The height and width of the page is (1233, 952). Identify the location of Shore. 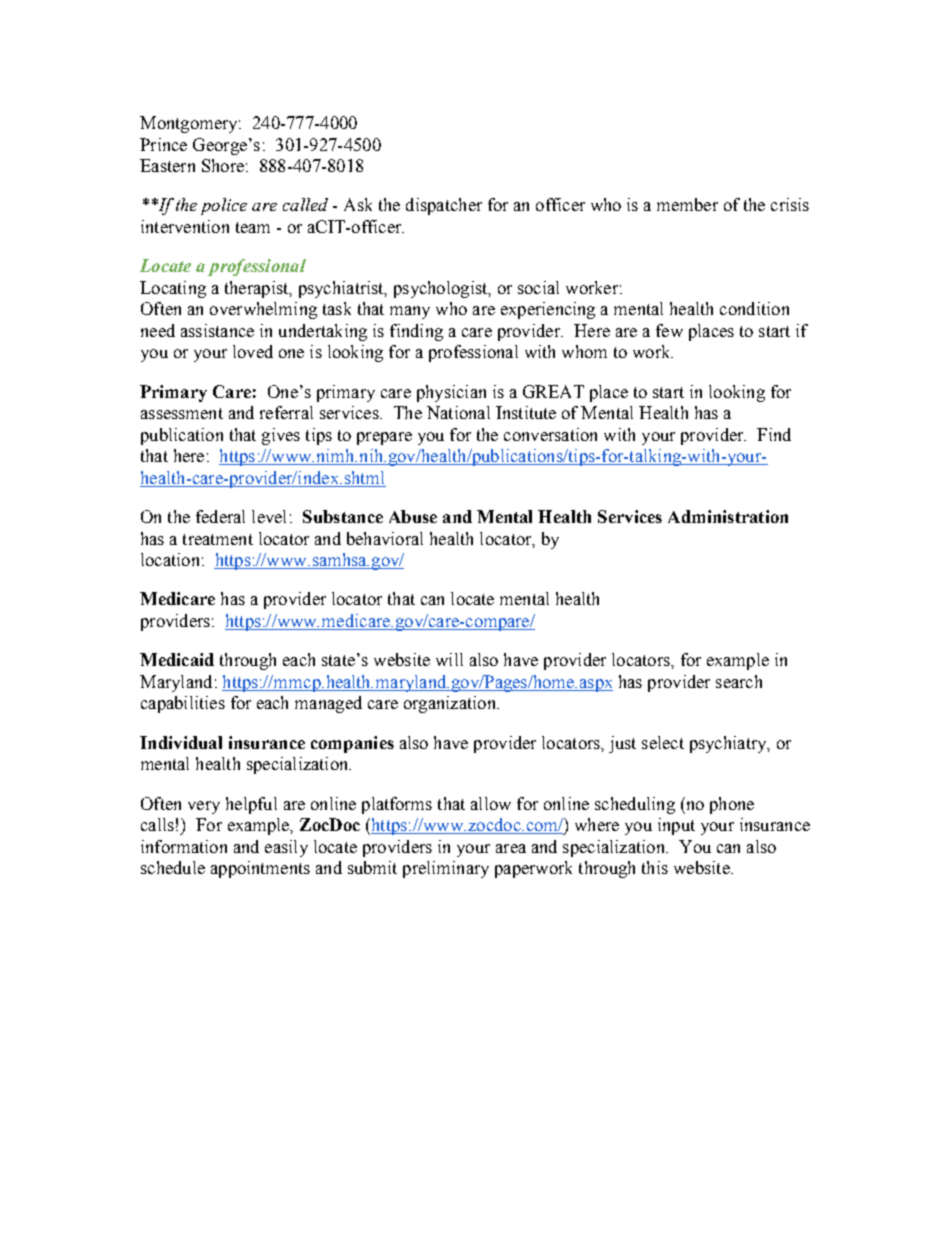
(223, 165).
